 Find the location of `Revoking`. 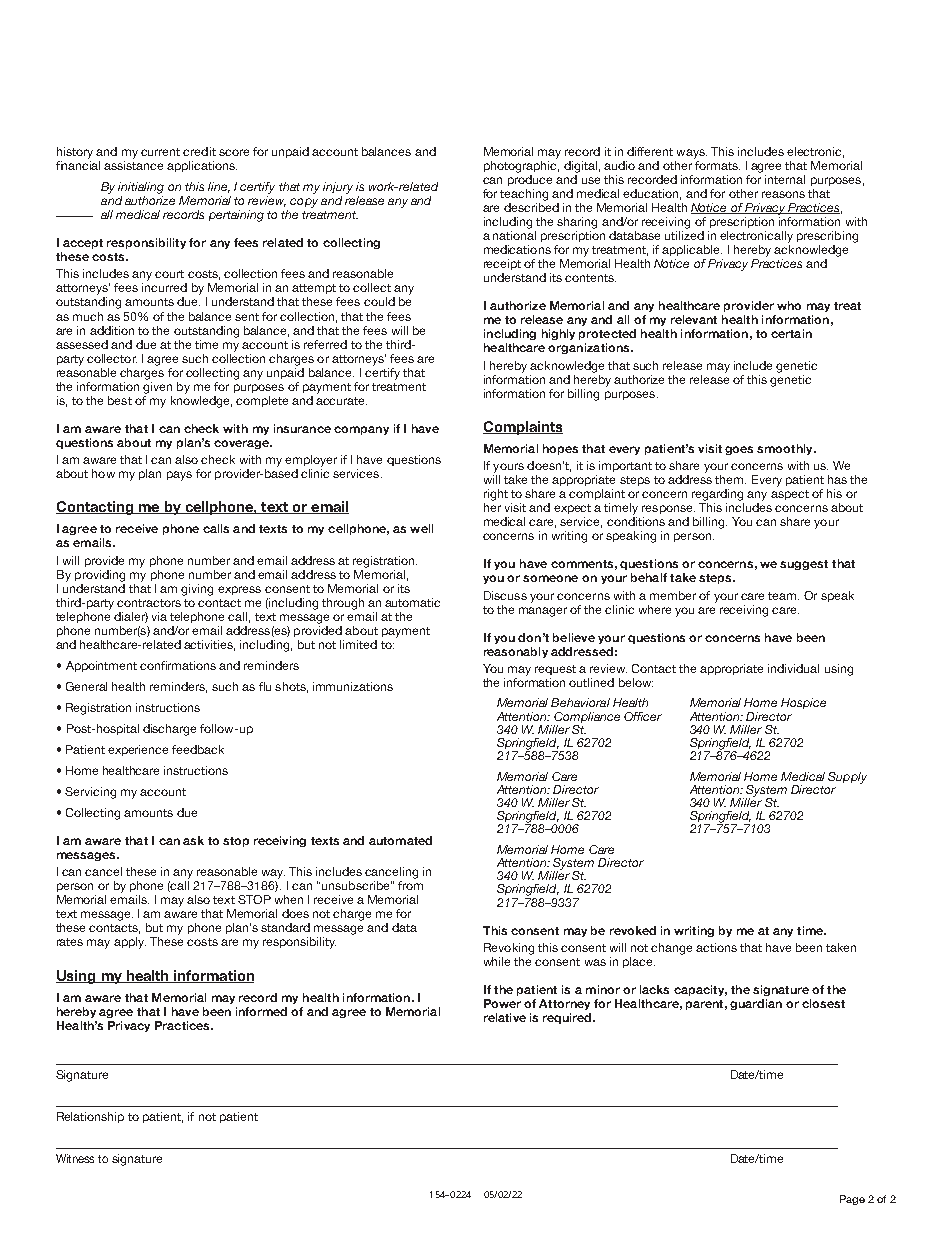

Revoking is located at coordinates (509, 949).
